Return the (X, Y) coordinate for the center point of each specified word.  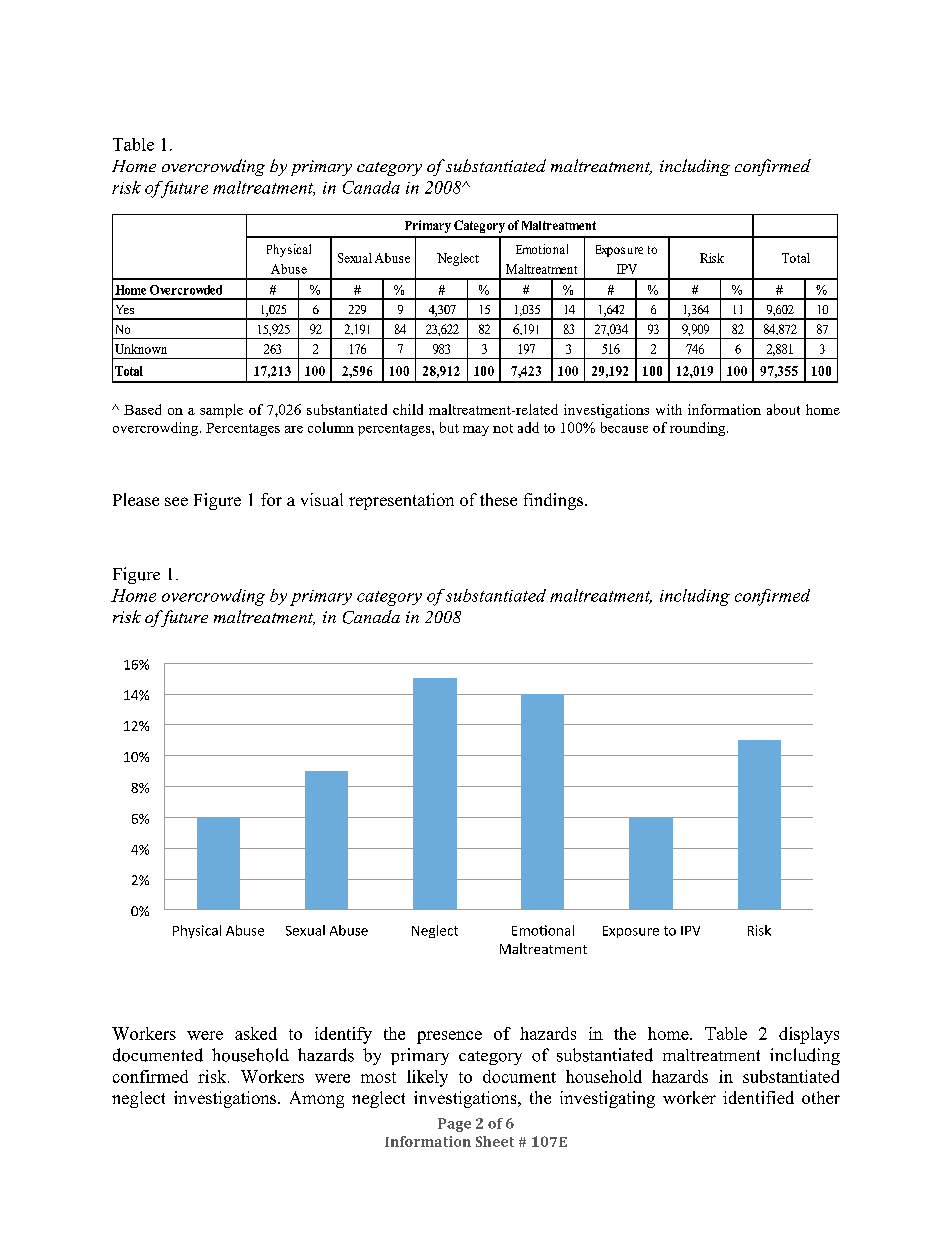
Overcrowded (186, 290)
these (498, 499)
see (176, 501)
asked (256, 1033)
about (783, 409)
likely (427, 1078)
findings (555, 501)
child (408, 409)
